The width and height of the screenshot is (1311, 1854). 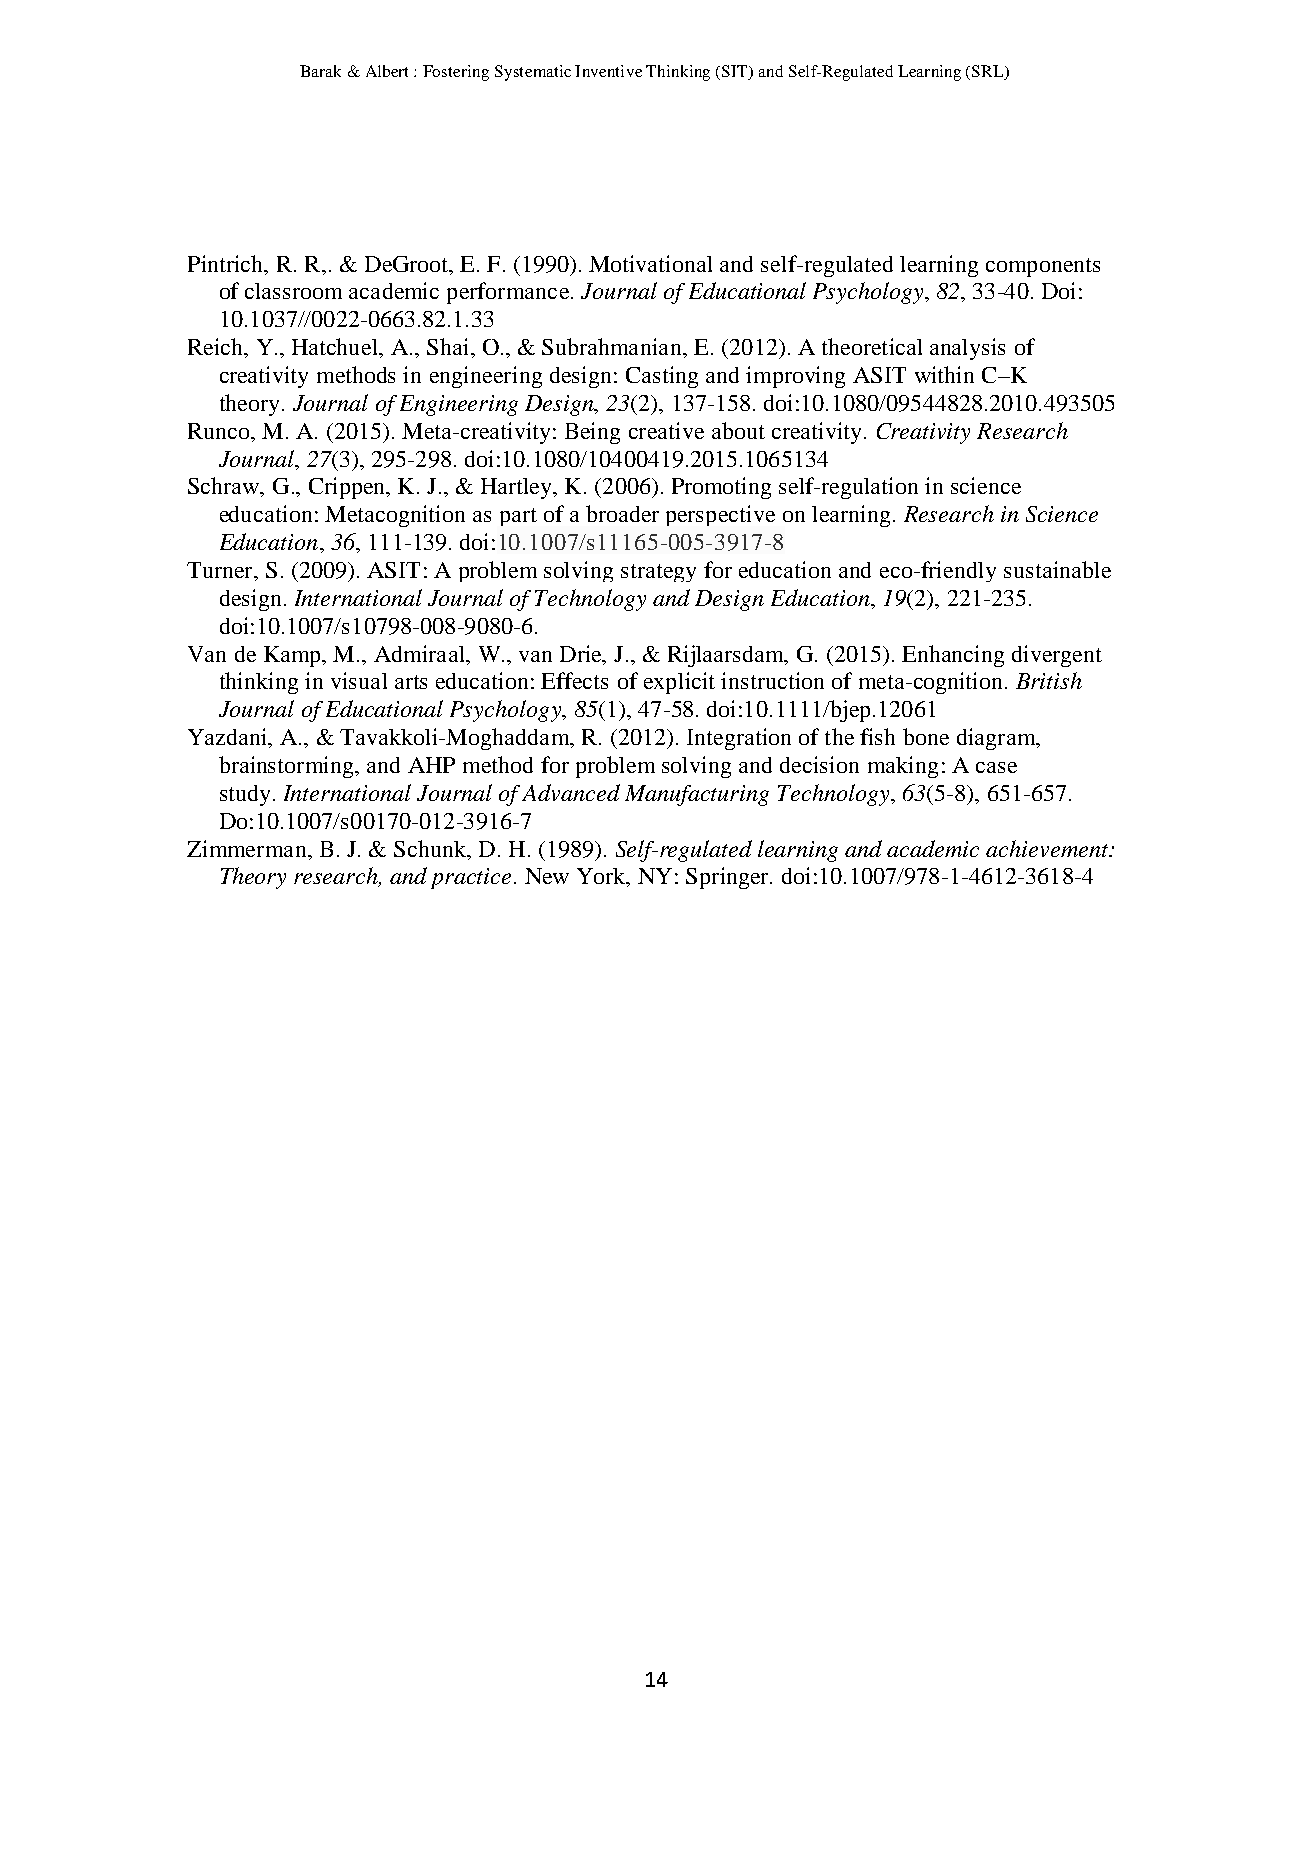 I want to click on within, so click(x=944, y=374).
